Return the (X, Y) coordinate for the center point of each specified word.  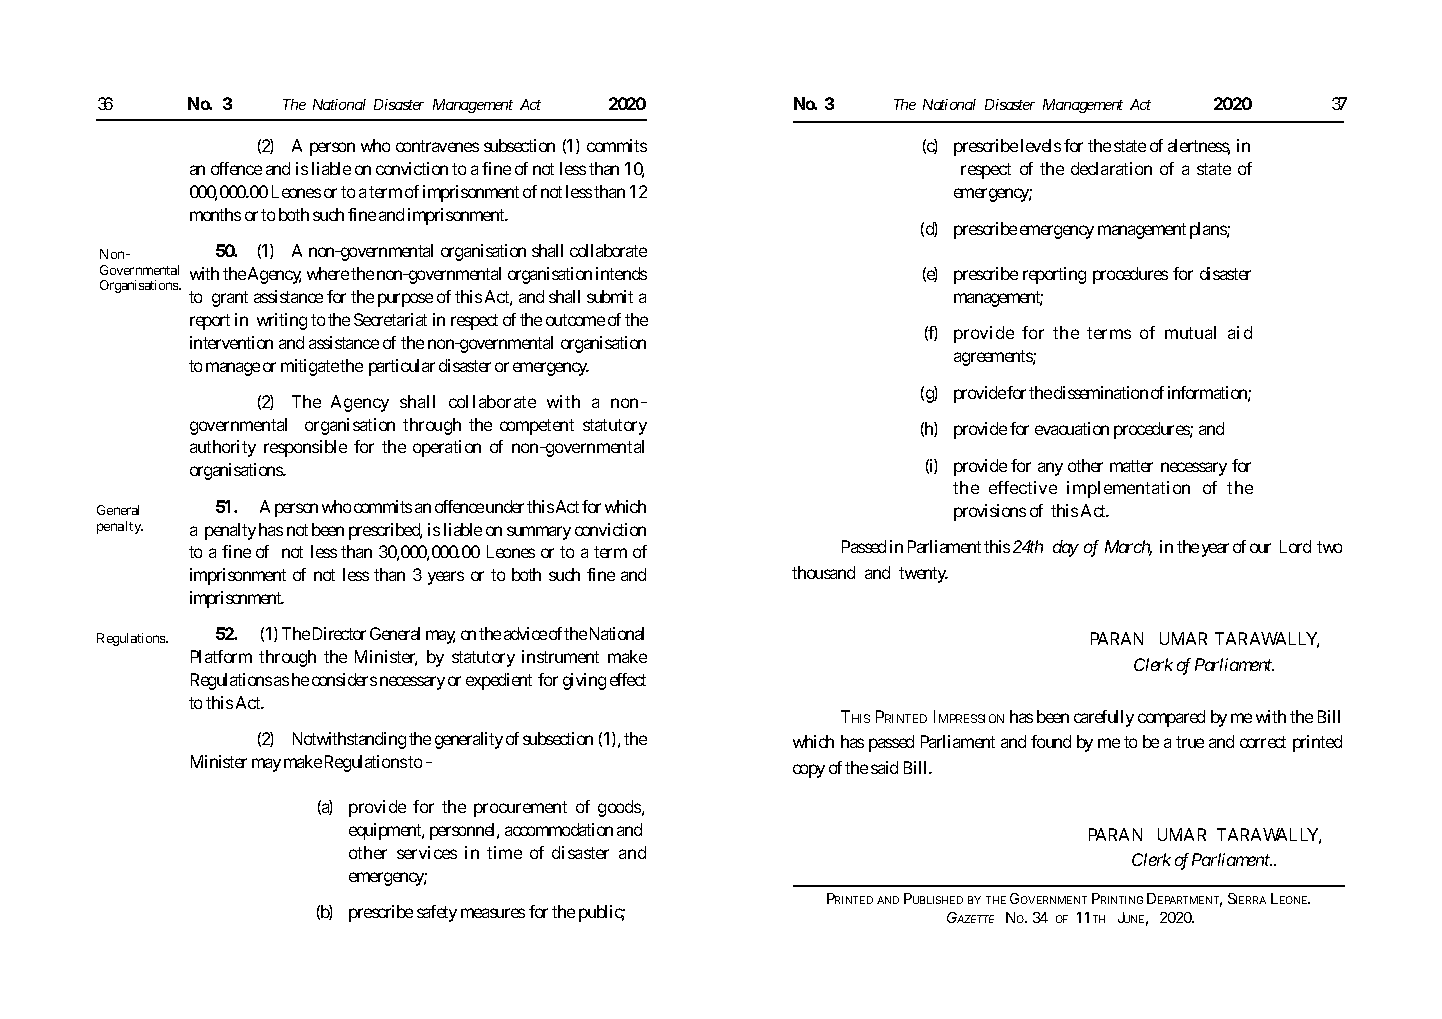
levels (1041, 145)
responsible (305, 448)
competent (537, 427)
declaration (1111, 168)
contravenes (437, 146)
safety (437, 913)
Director (339, 633)
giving (584, 681)
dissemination (1101, 392)
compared (1171, 718)
